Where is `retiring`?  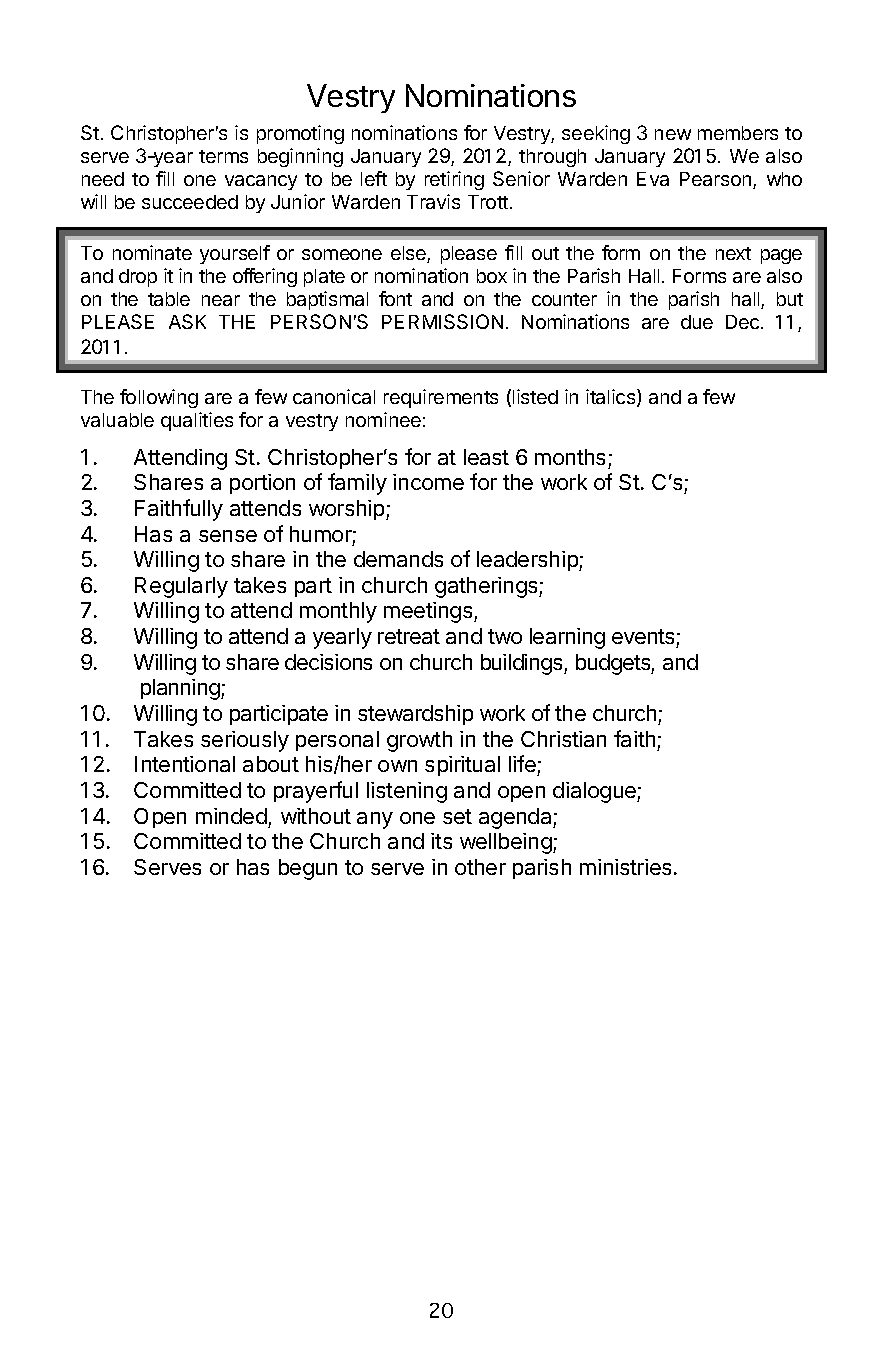 retiring is located at coordinates (454, 180).
